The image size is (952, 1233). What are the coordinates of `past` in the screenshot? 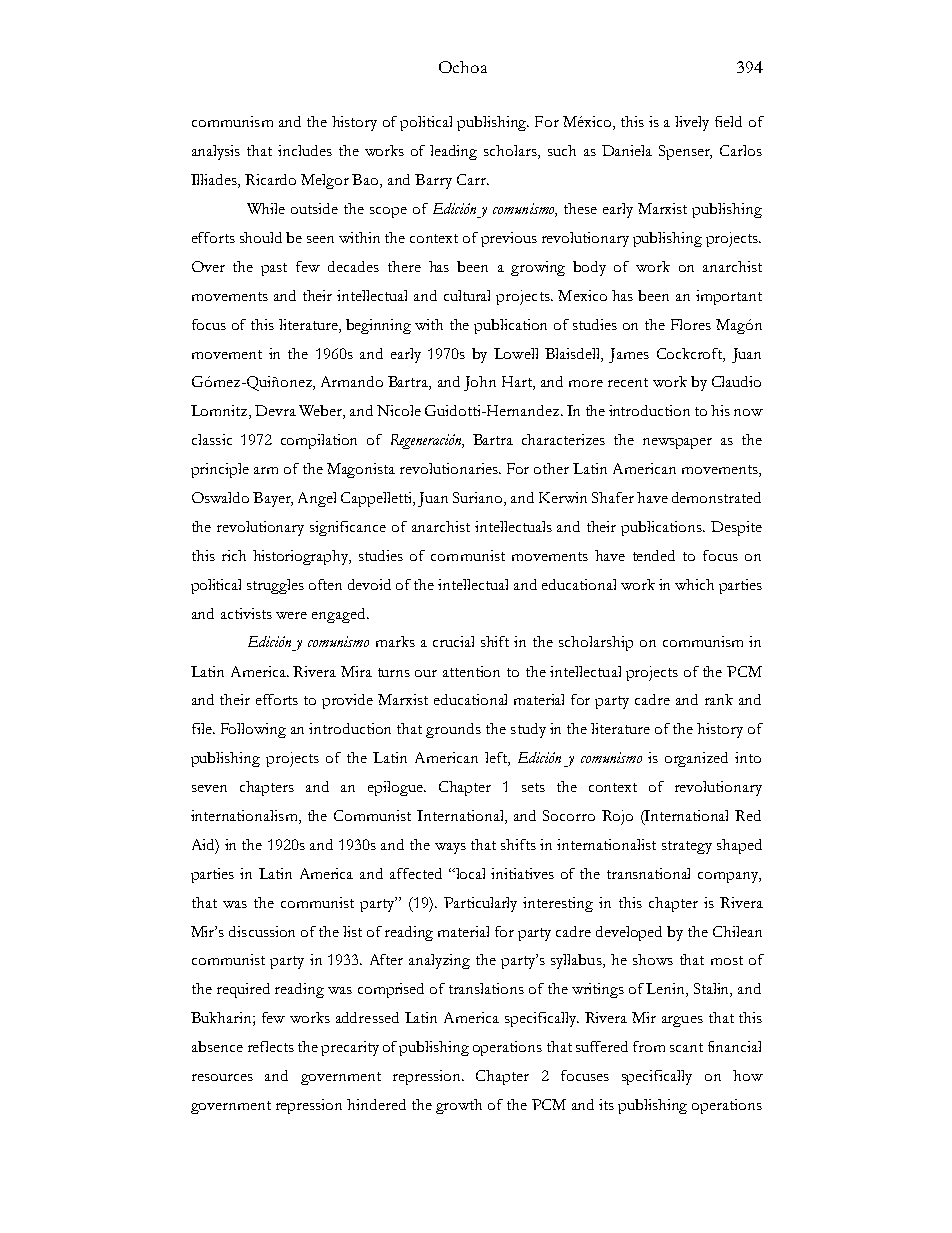 It's located at (274, 269).
